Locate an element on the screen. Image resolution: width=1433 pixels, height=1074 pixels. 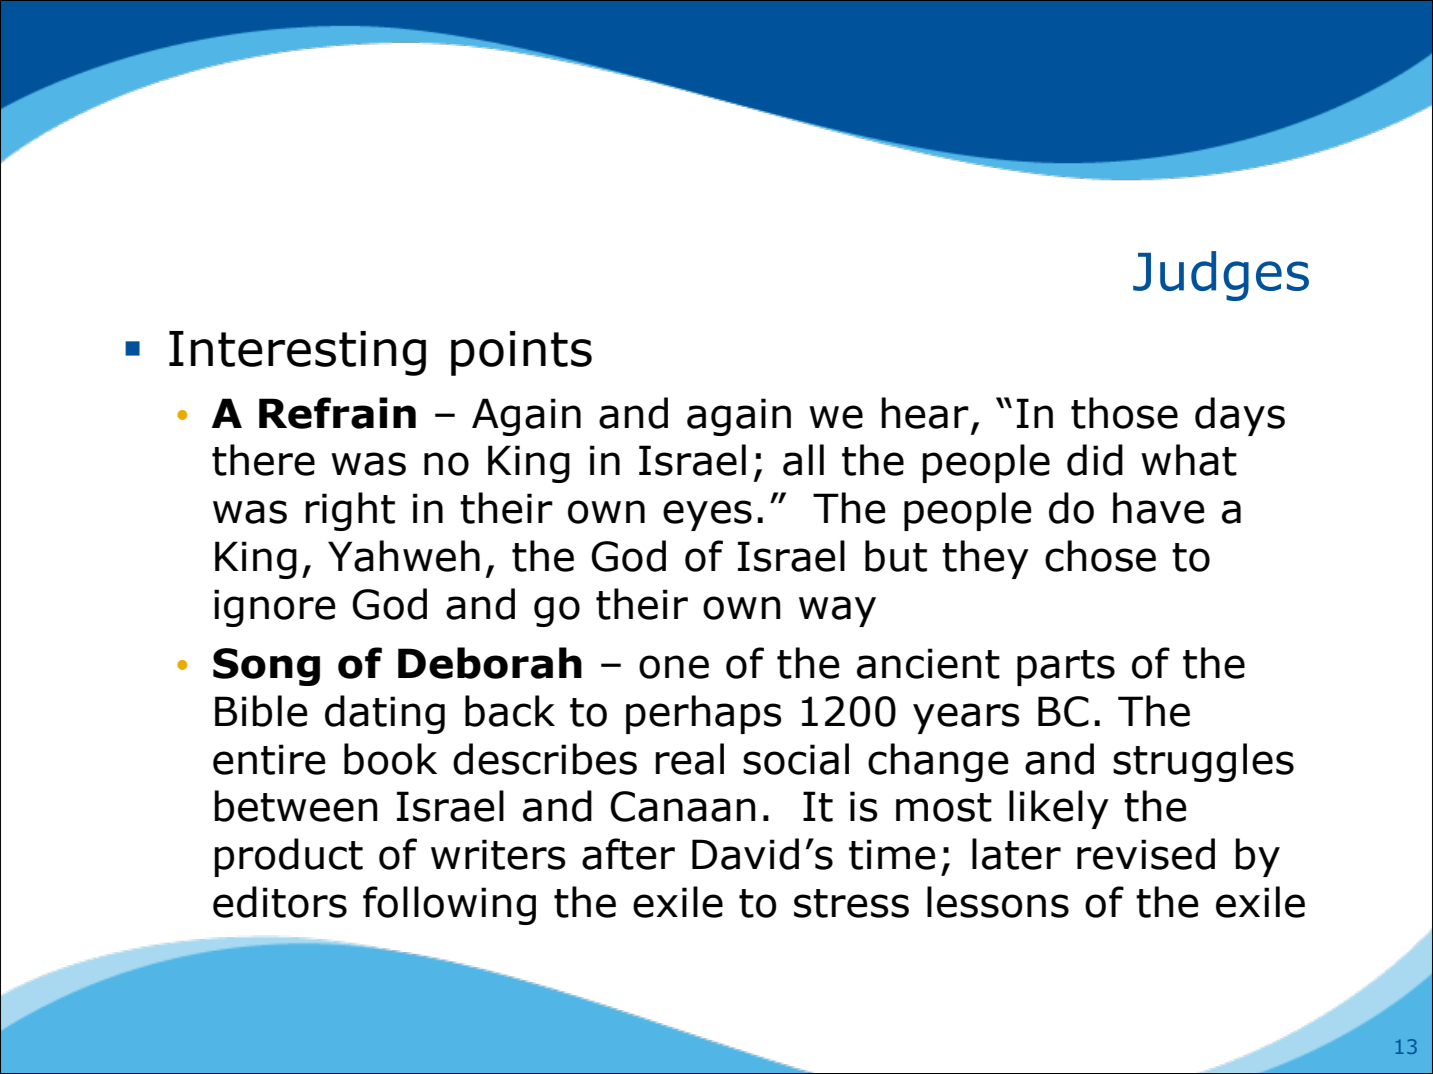
way is located at coordinates (837, 611).
